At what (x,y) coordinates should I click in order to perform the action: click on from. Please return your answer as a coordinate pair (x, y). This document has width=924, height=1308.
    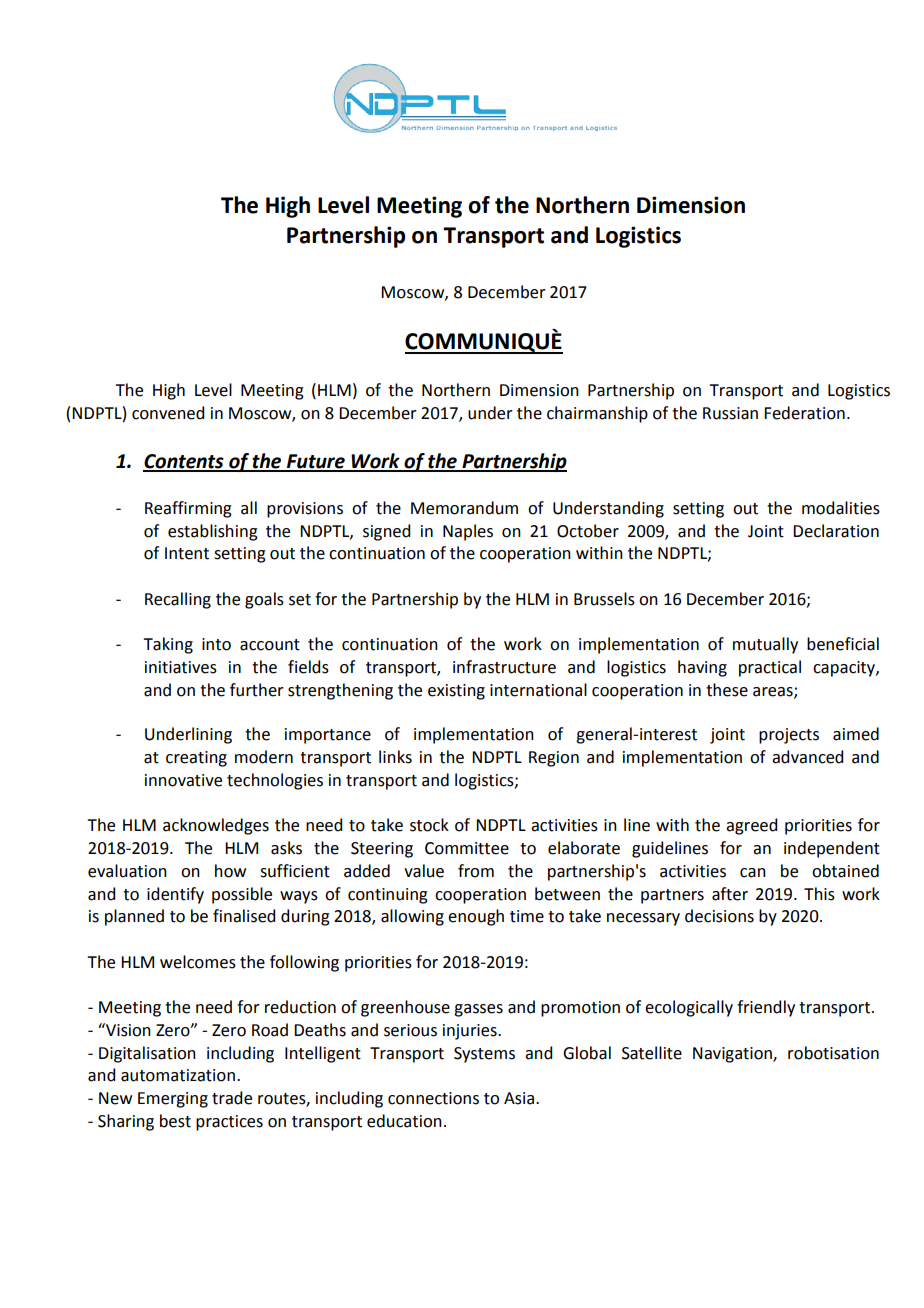
    Looking at the image, I should click on (476, 871).
